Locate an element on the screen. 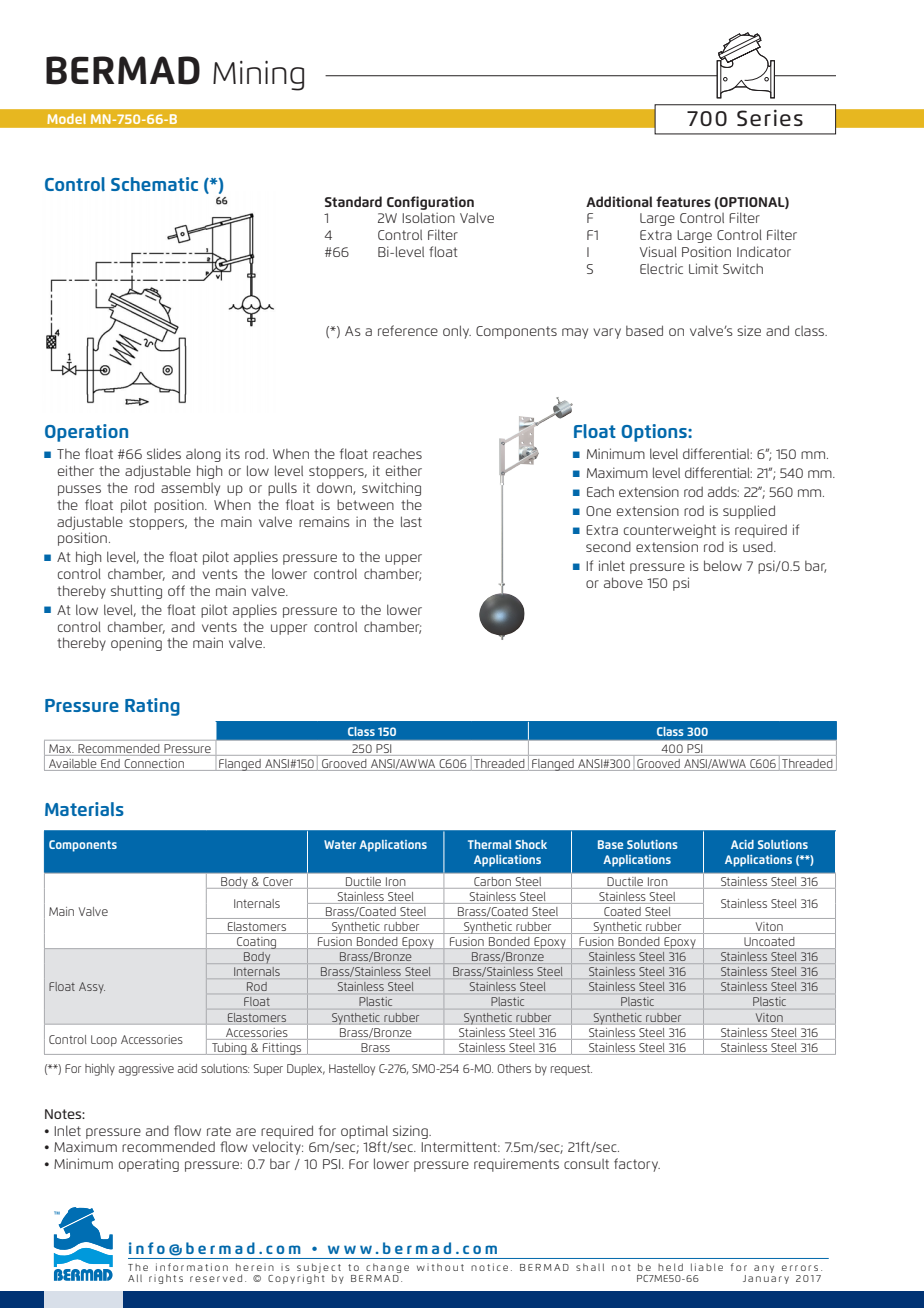  rate is located at coordinates (219, 1131).
